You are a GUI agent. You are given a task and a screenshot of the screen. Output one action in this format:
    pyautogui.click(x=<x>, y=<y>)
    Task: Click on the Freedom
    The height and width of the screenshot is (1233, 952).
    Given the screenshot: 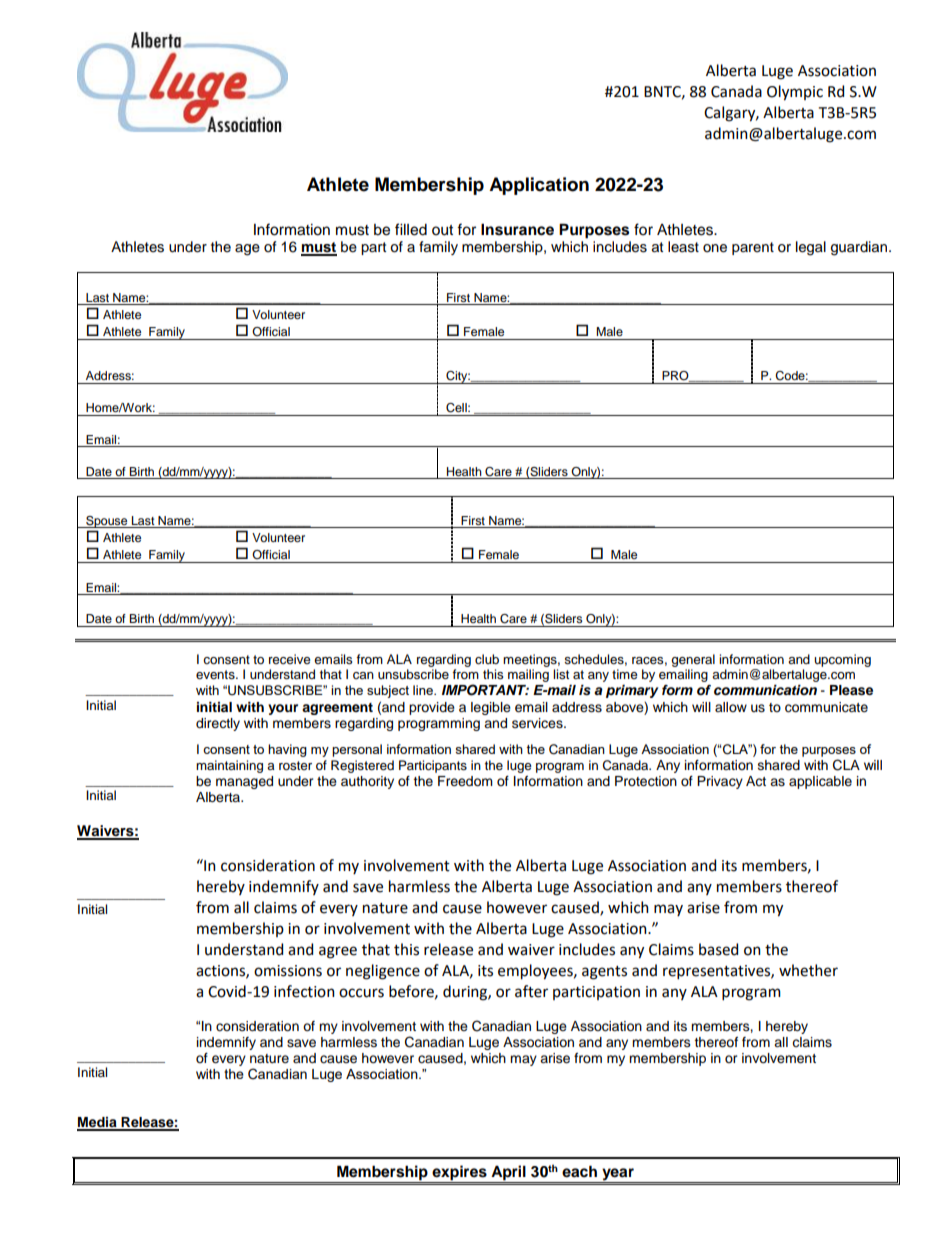 What is the action you would take?
    pyautogui.click(x=465, y=781)
